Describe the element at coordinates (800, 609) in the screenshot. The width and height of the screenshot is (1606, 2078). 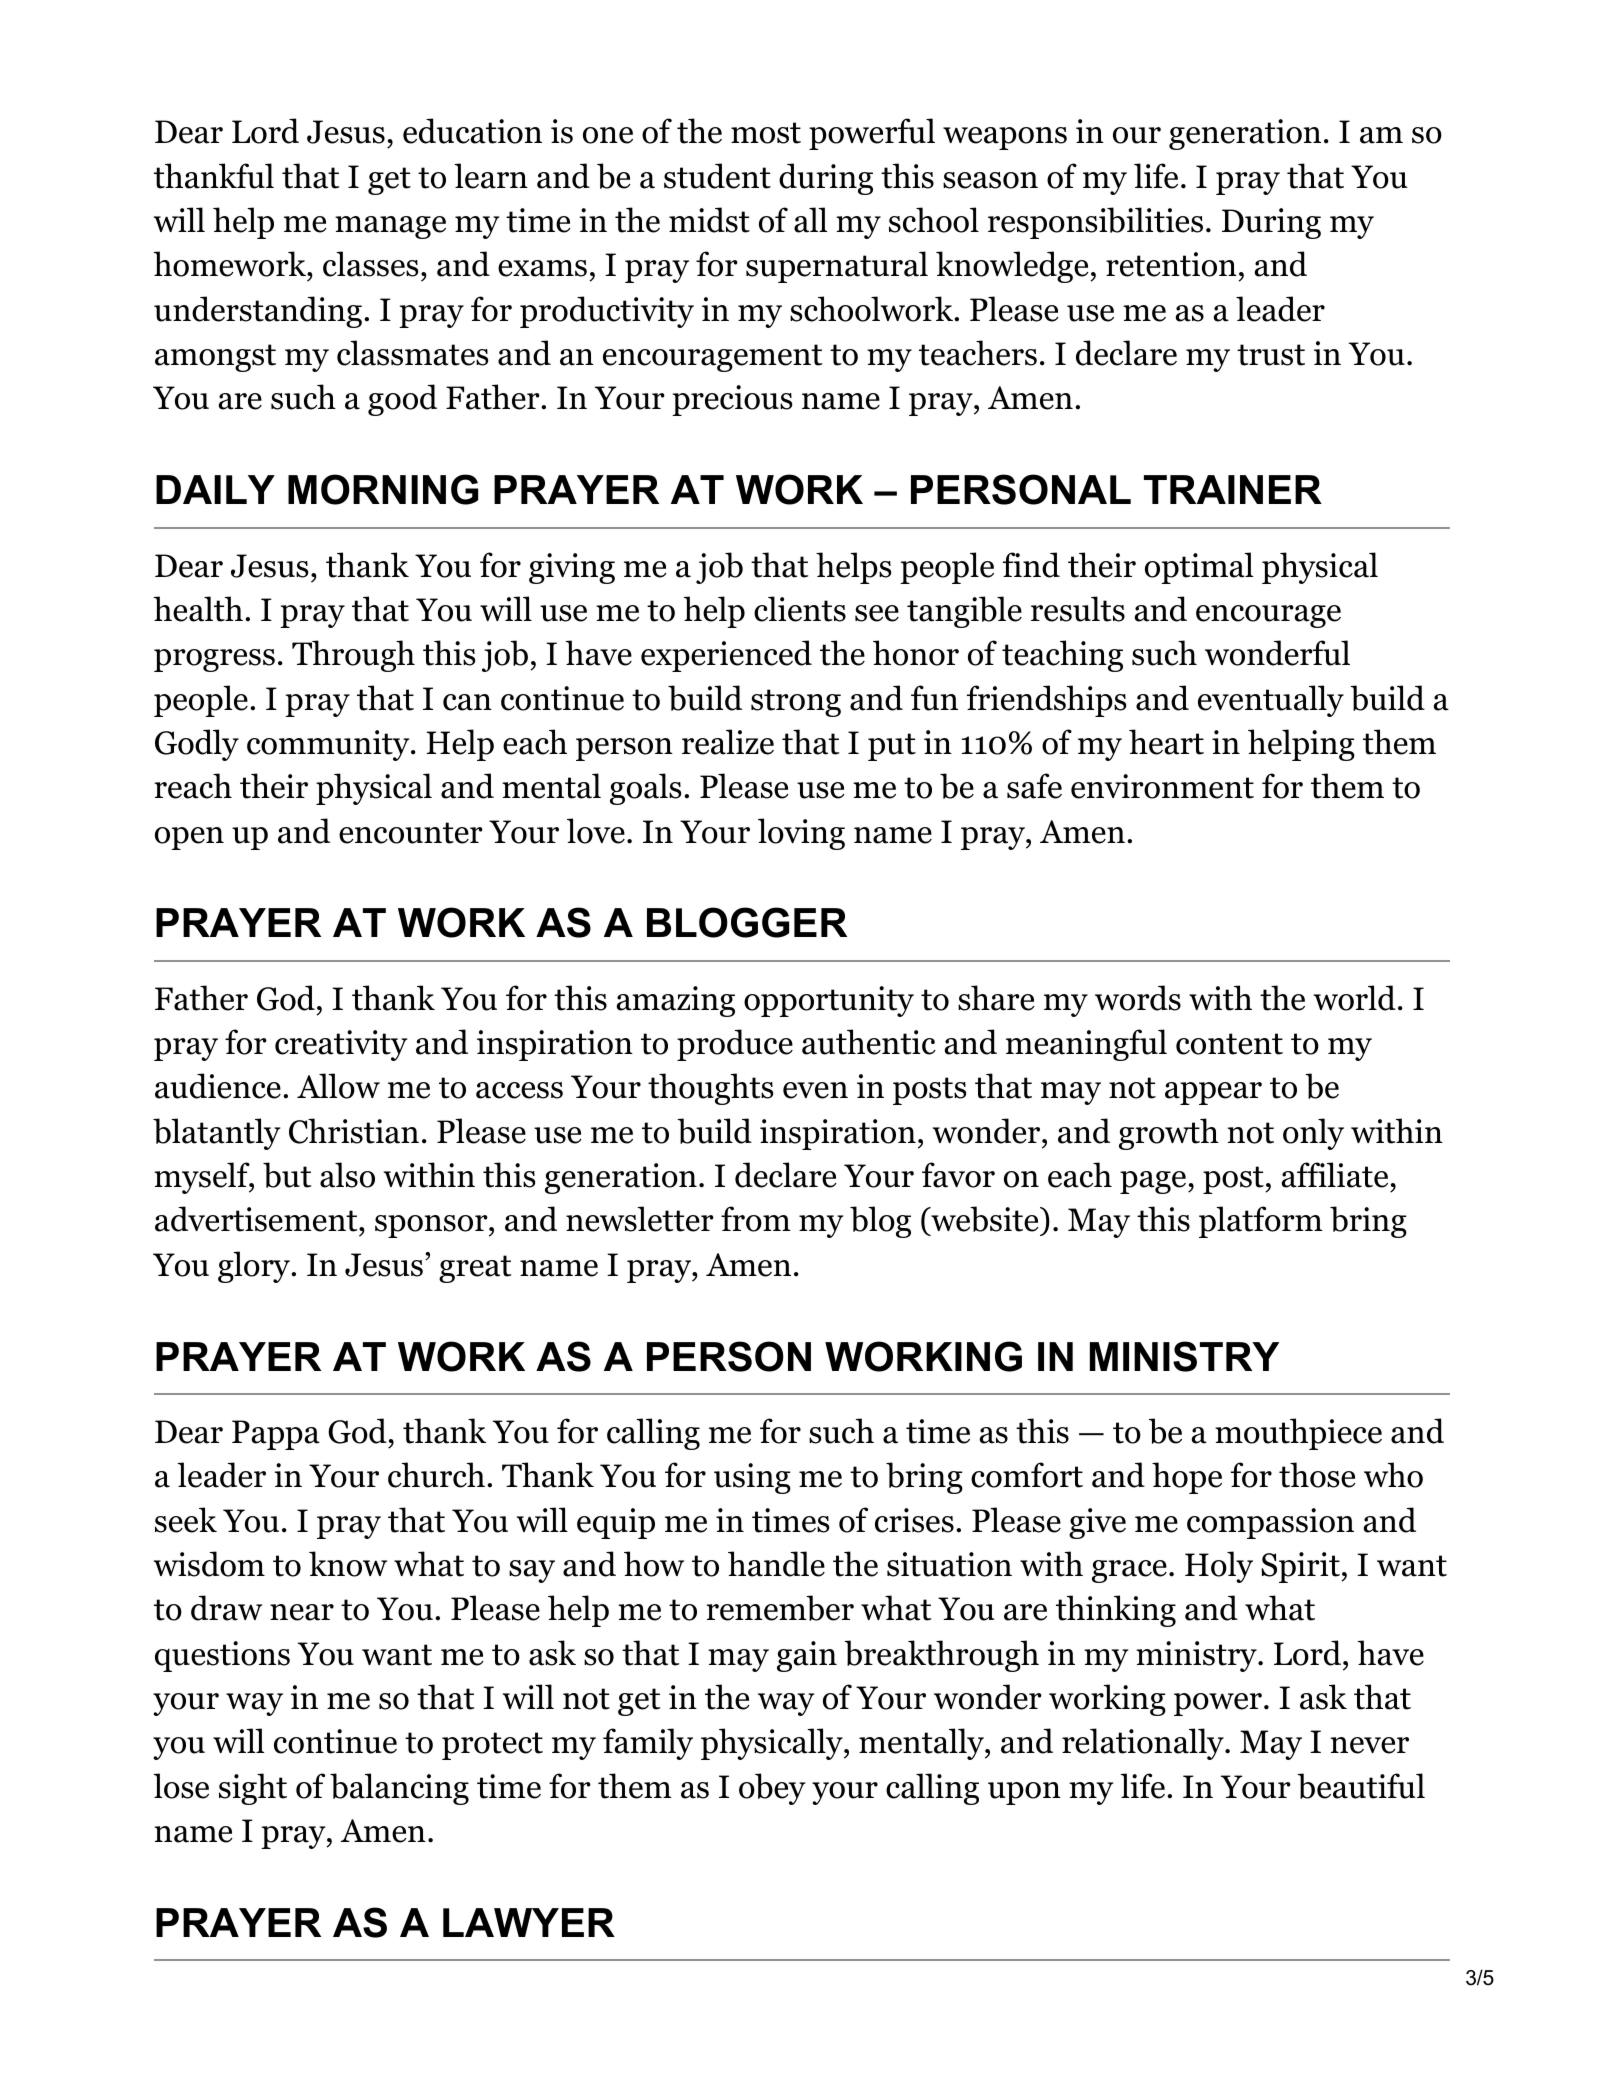
I see `clients` at that location.
